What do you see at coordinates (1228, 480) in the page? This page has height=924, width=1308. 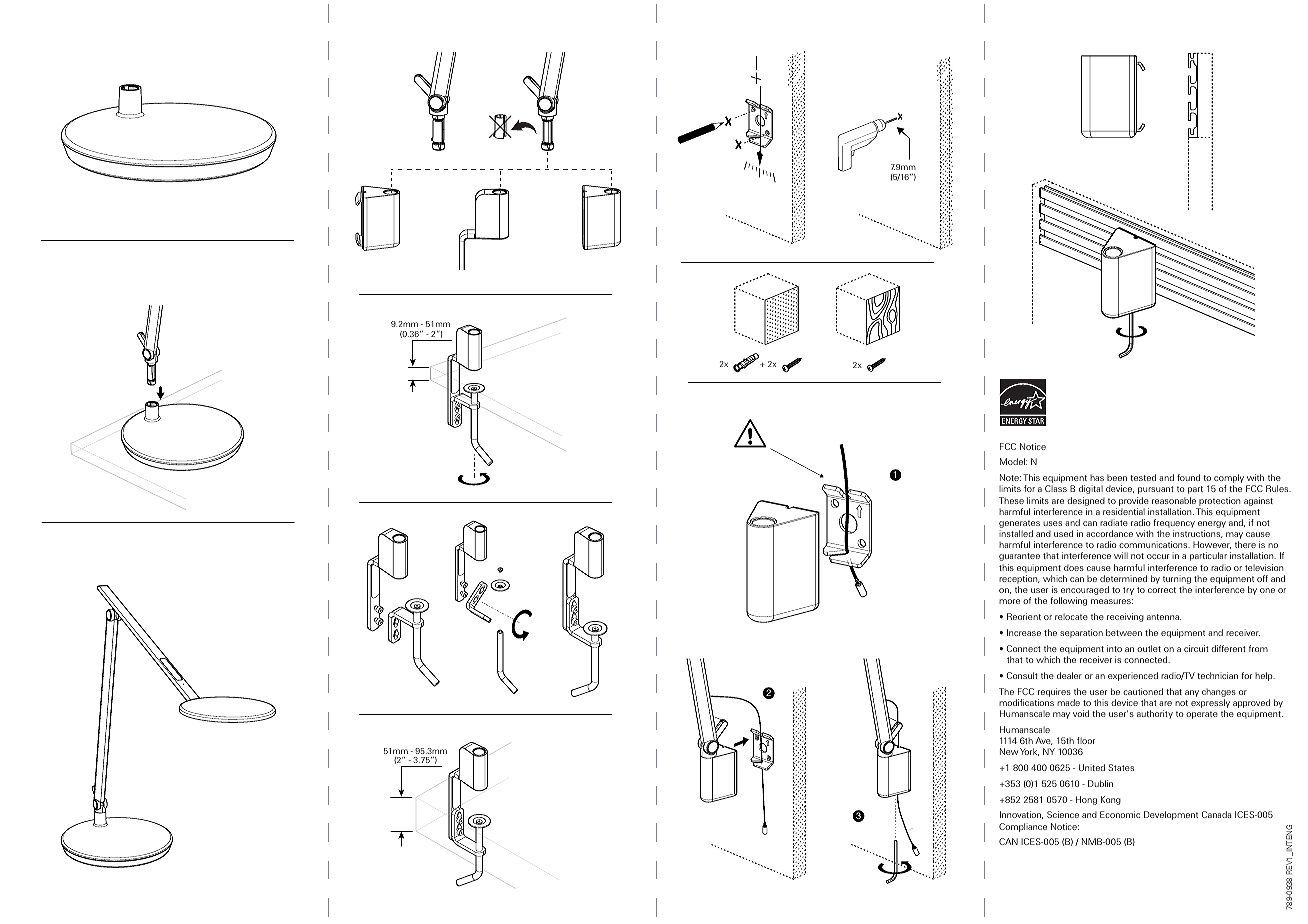 I see `comply` at bounding box center [1228, 480].
